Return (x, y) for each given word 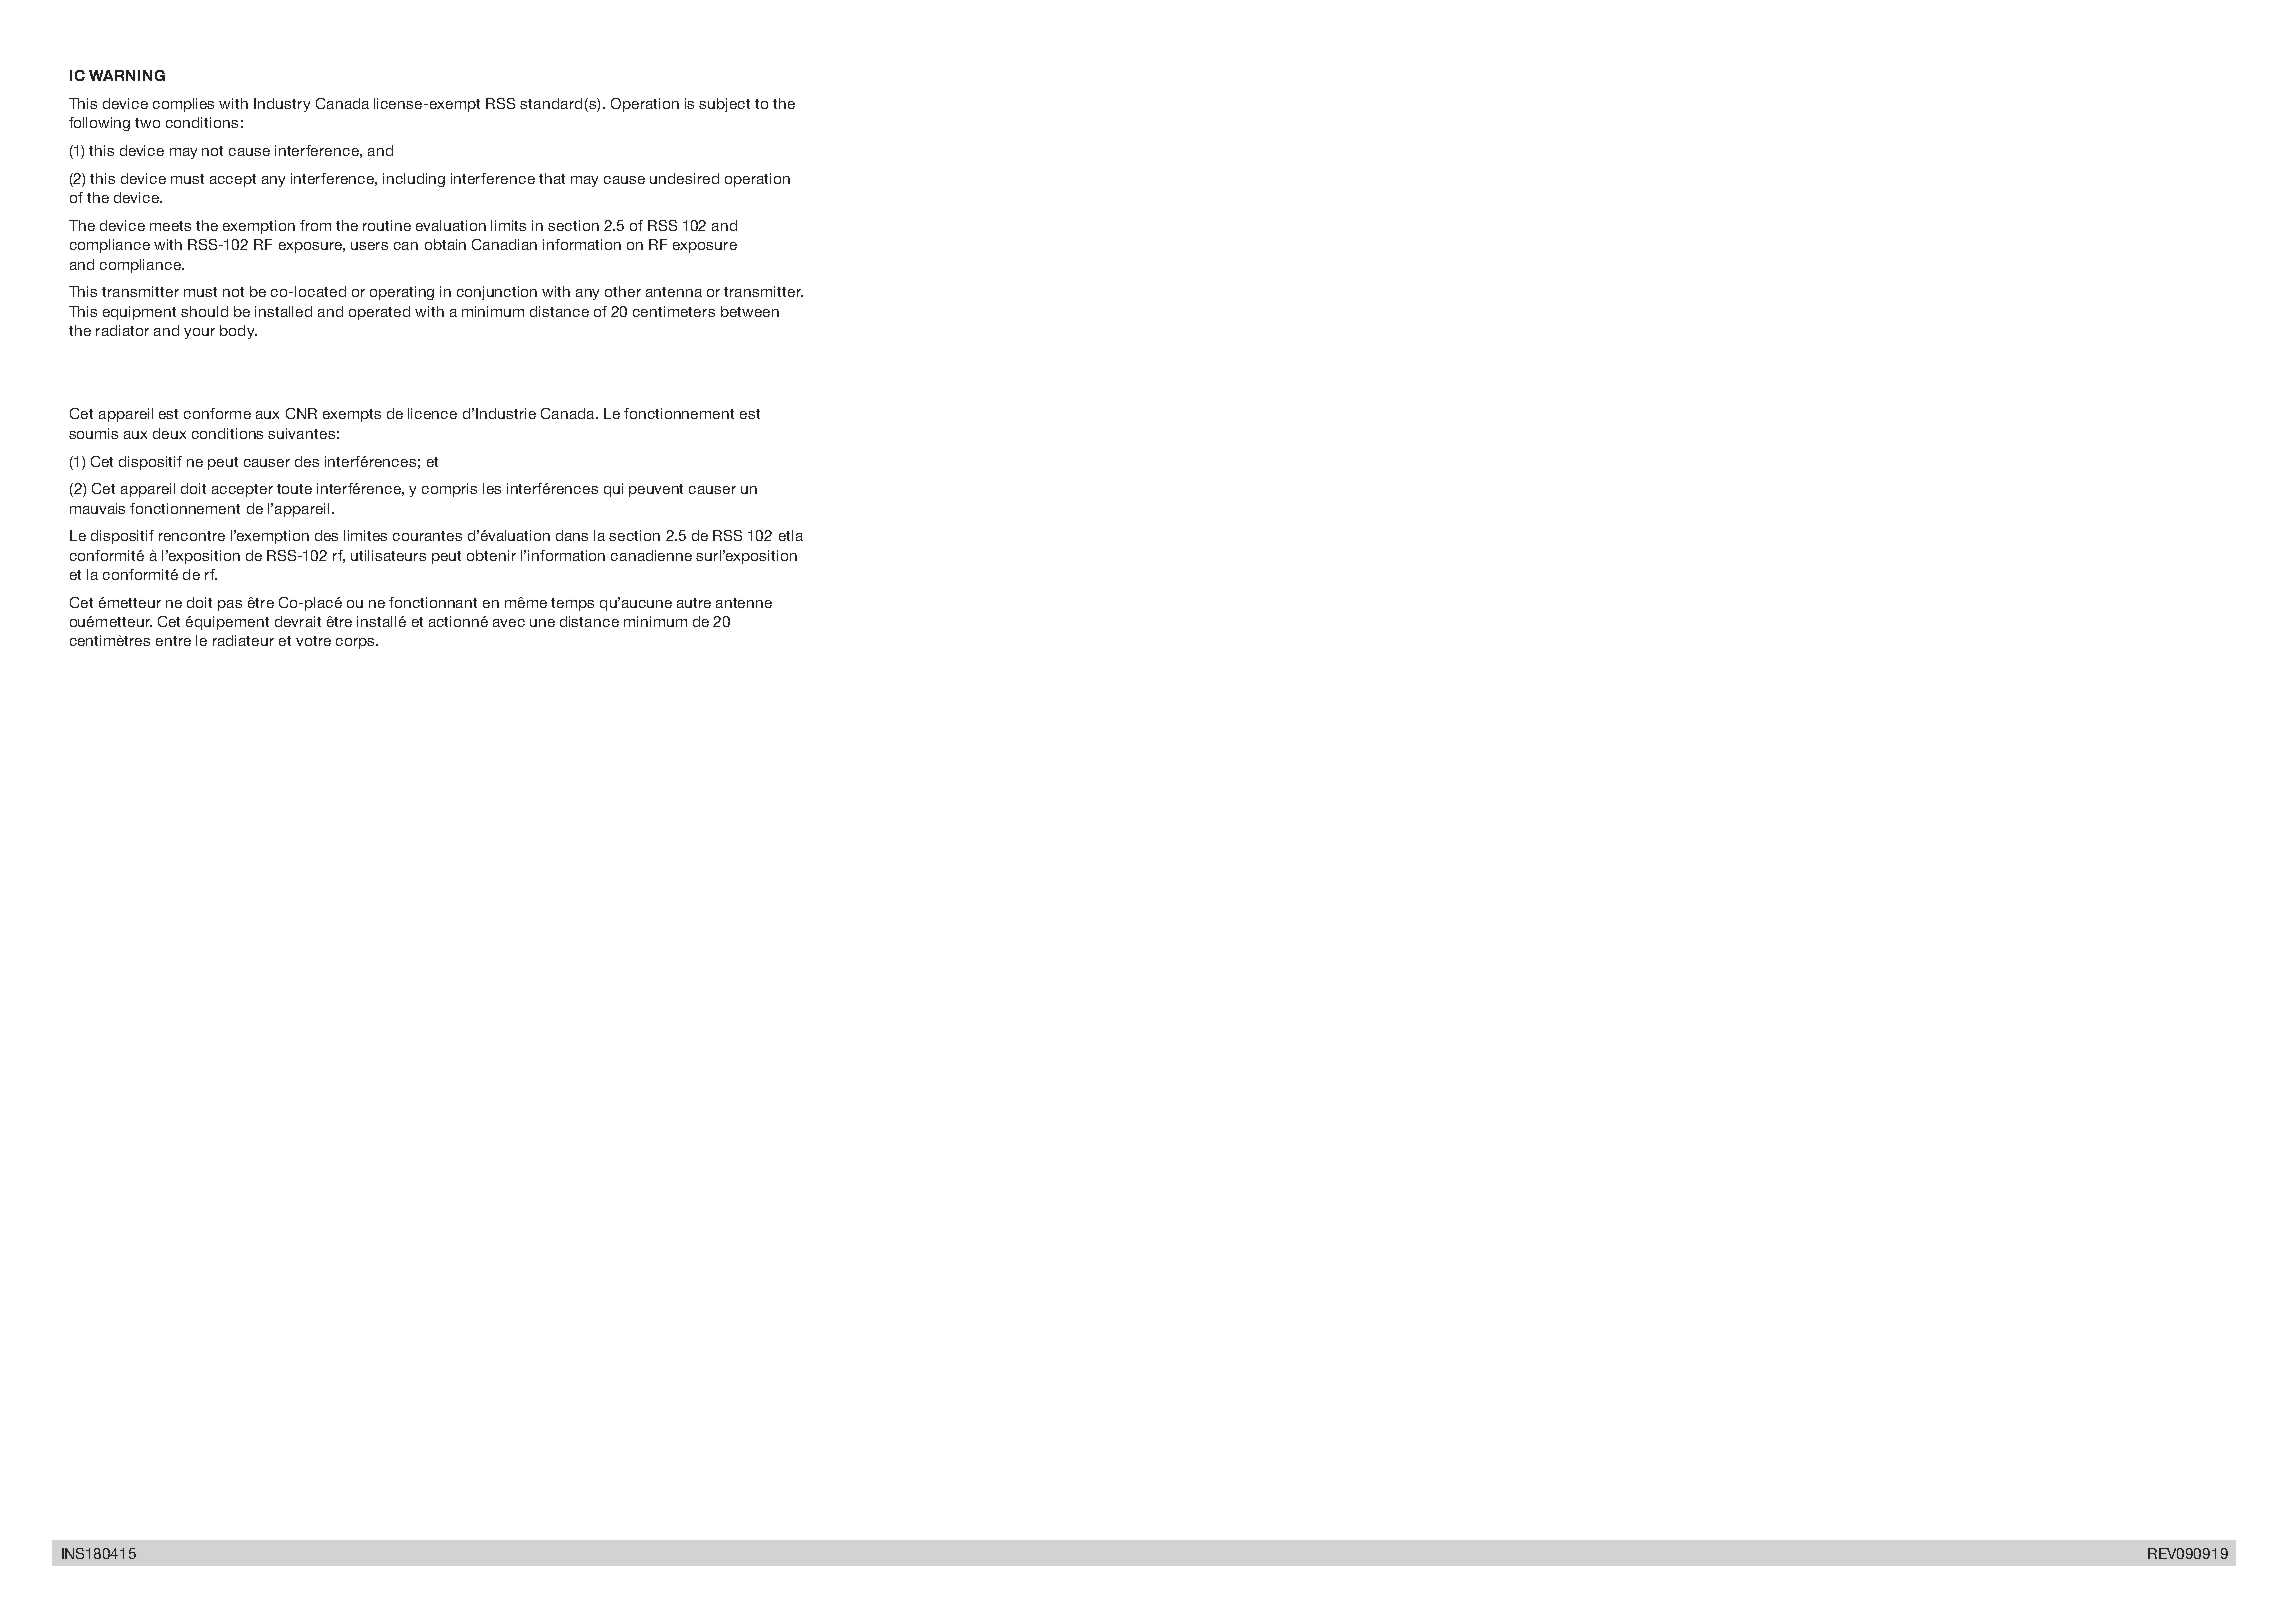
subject (724, 105)
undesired (684, 178)
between (750, 311)
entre (173, 641)
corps (356, 643)
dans (572, 535)
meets (170, 226)
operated (379, 313)
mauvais (97, 508)
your (199, 333)
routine (387, 225)
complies (183, 105)
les (492, 488)
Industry (282, 105)
